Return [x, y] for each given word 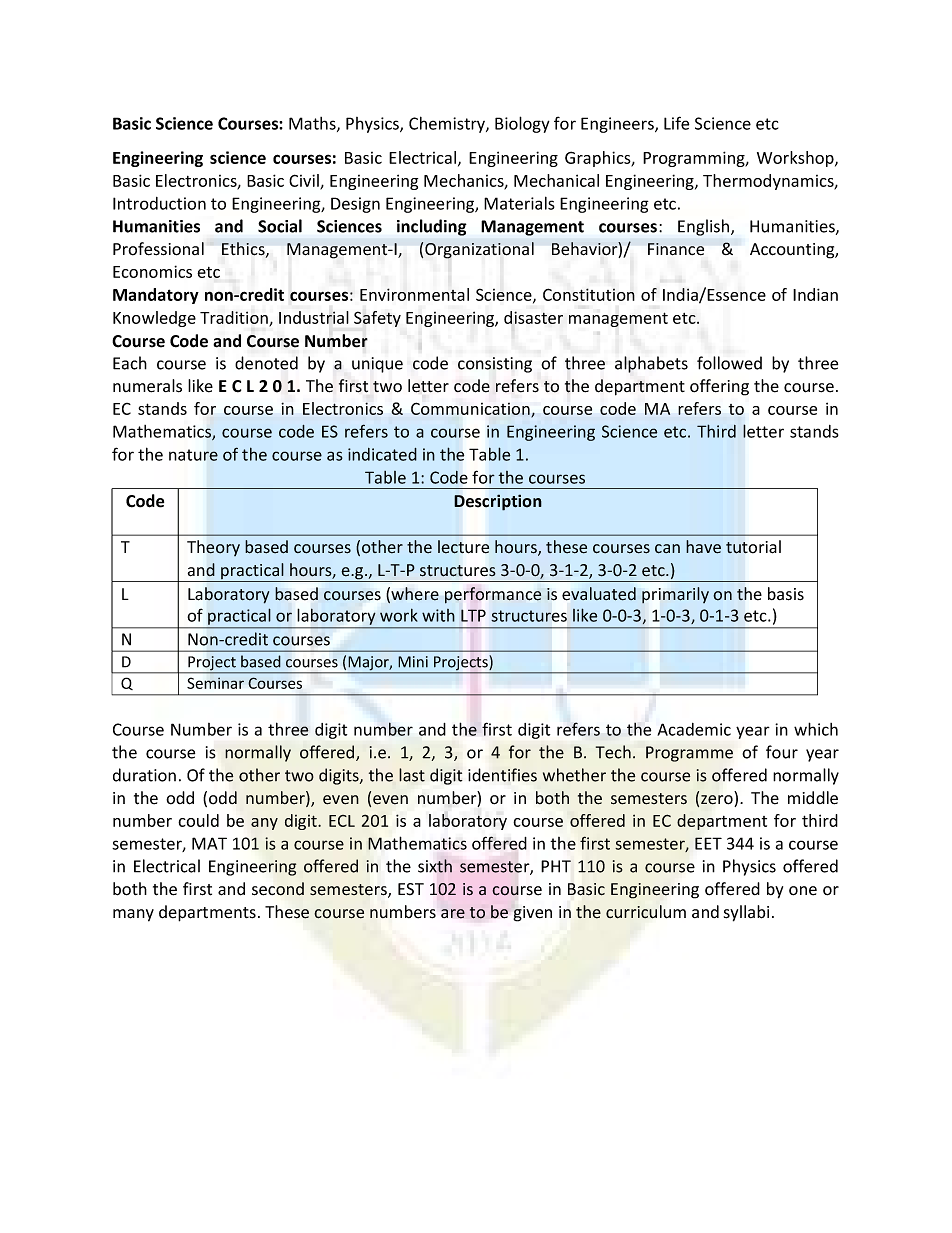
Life [676, 123]
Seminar [215, 683]
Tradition [235, 318]
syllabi [746, 913]
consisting [495, 365]
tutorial [753, 547]
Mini [413, 662]
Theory [213, 548]
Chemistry [448, 124]
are [453, 914]
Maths [313, 124]
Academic [694, 729]
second [278, 889]
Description [498, 502]
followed [729, 363]
